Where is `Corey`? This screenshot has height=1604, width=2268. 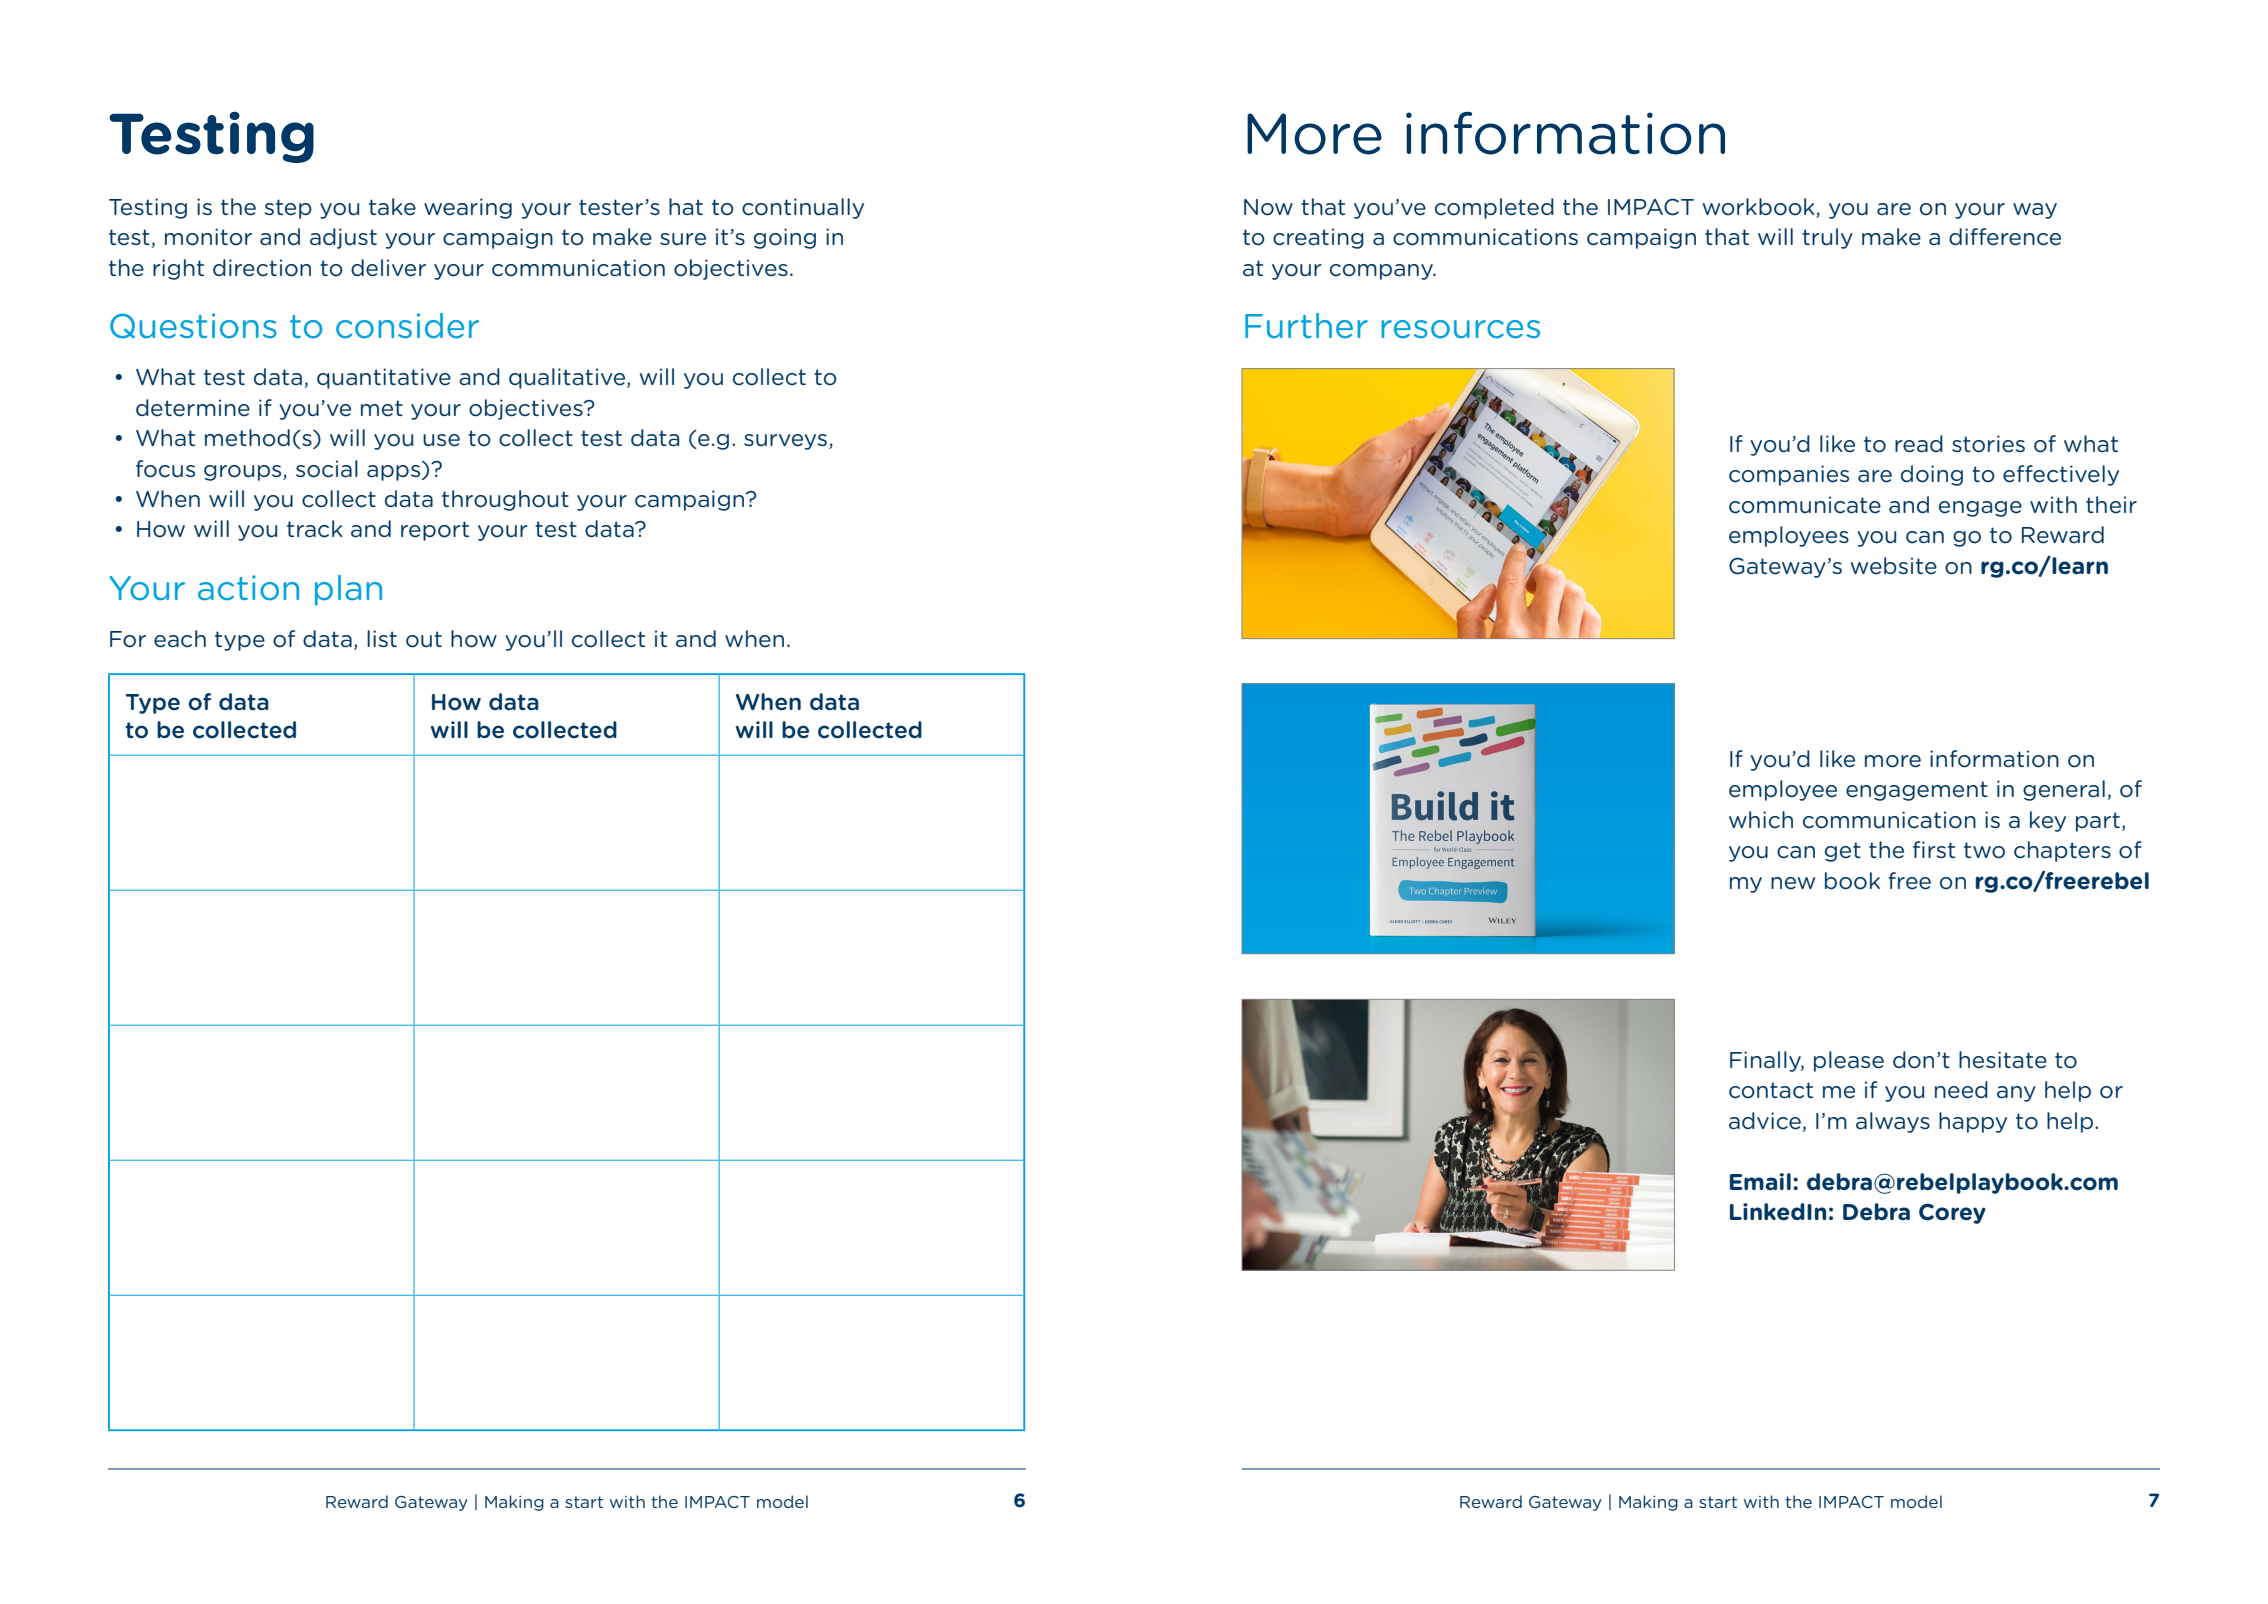 Corey is located at coordinates (1952, 1213).
